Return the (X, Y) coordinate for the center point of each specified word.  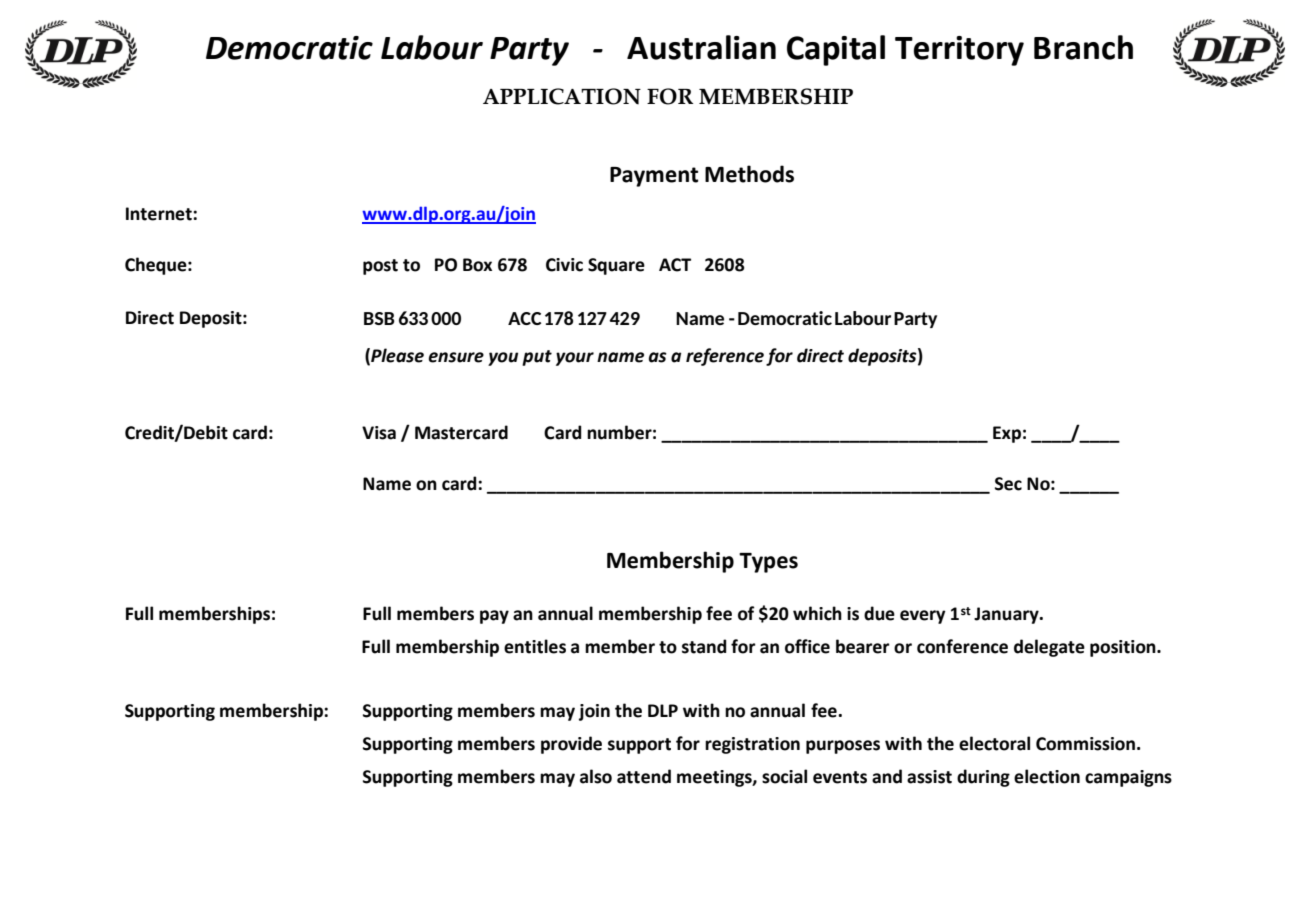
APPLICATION (562, 96)
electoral (994, 743)
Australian (701, 47)
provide (571, 745)
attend (644, 776)
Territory (959, 51)
